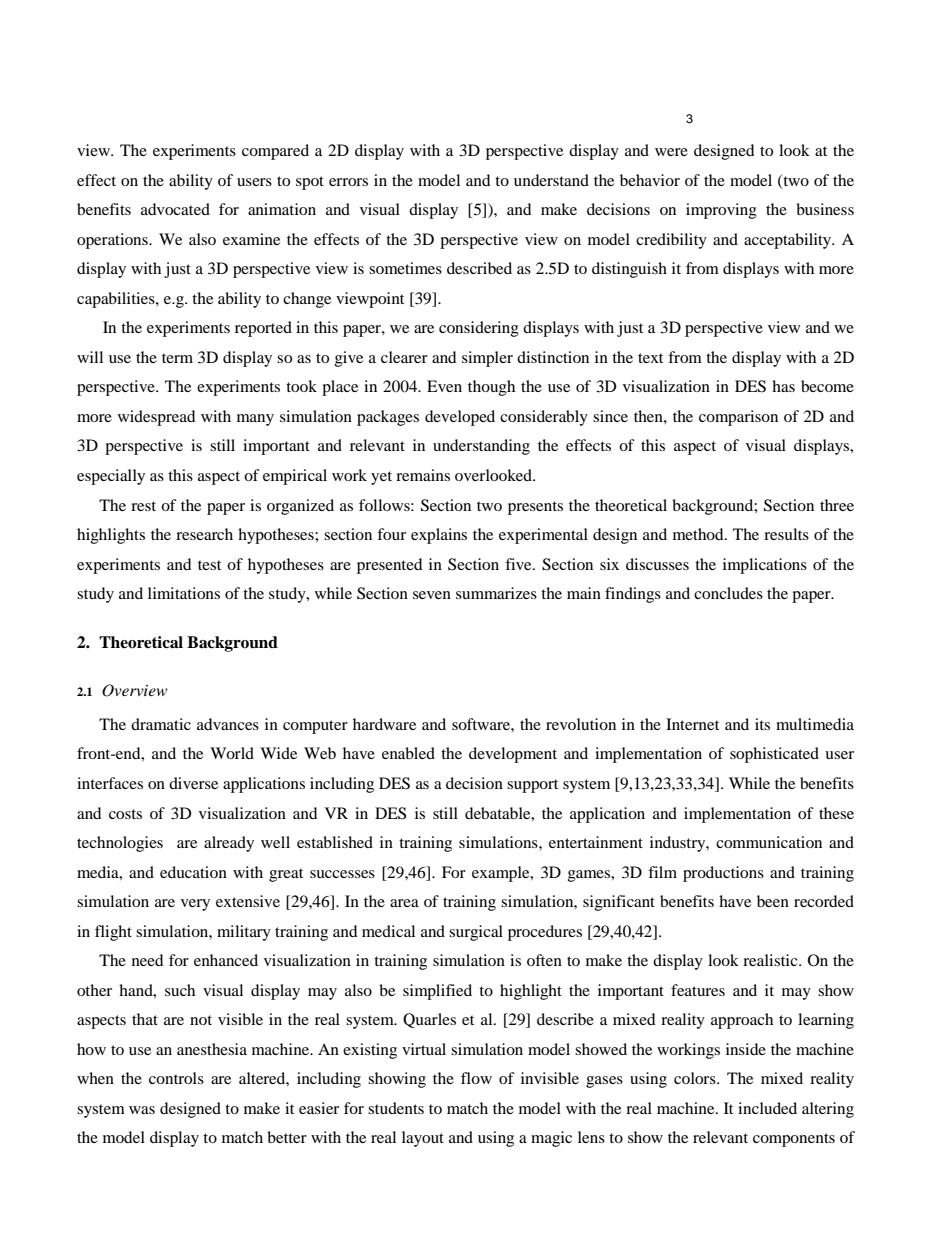  Describe the element at coordinates (721, 211) in the document. I see `improving` at that location.
